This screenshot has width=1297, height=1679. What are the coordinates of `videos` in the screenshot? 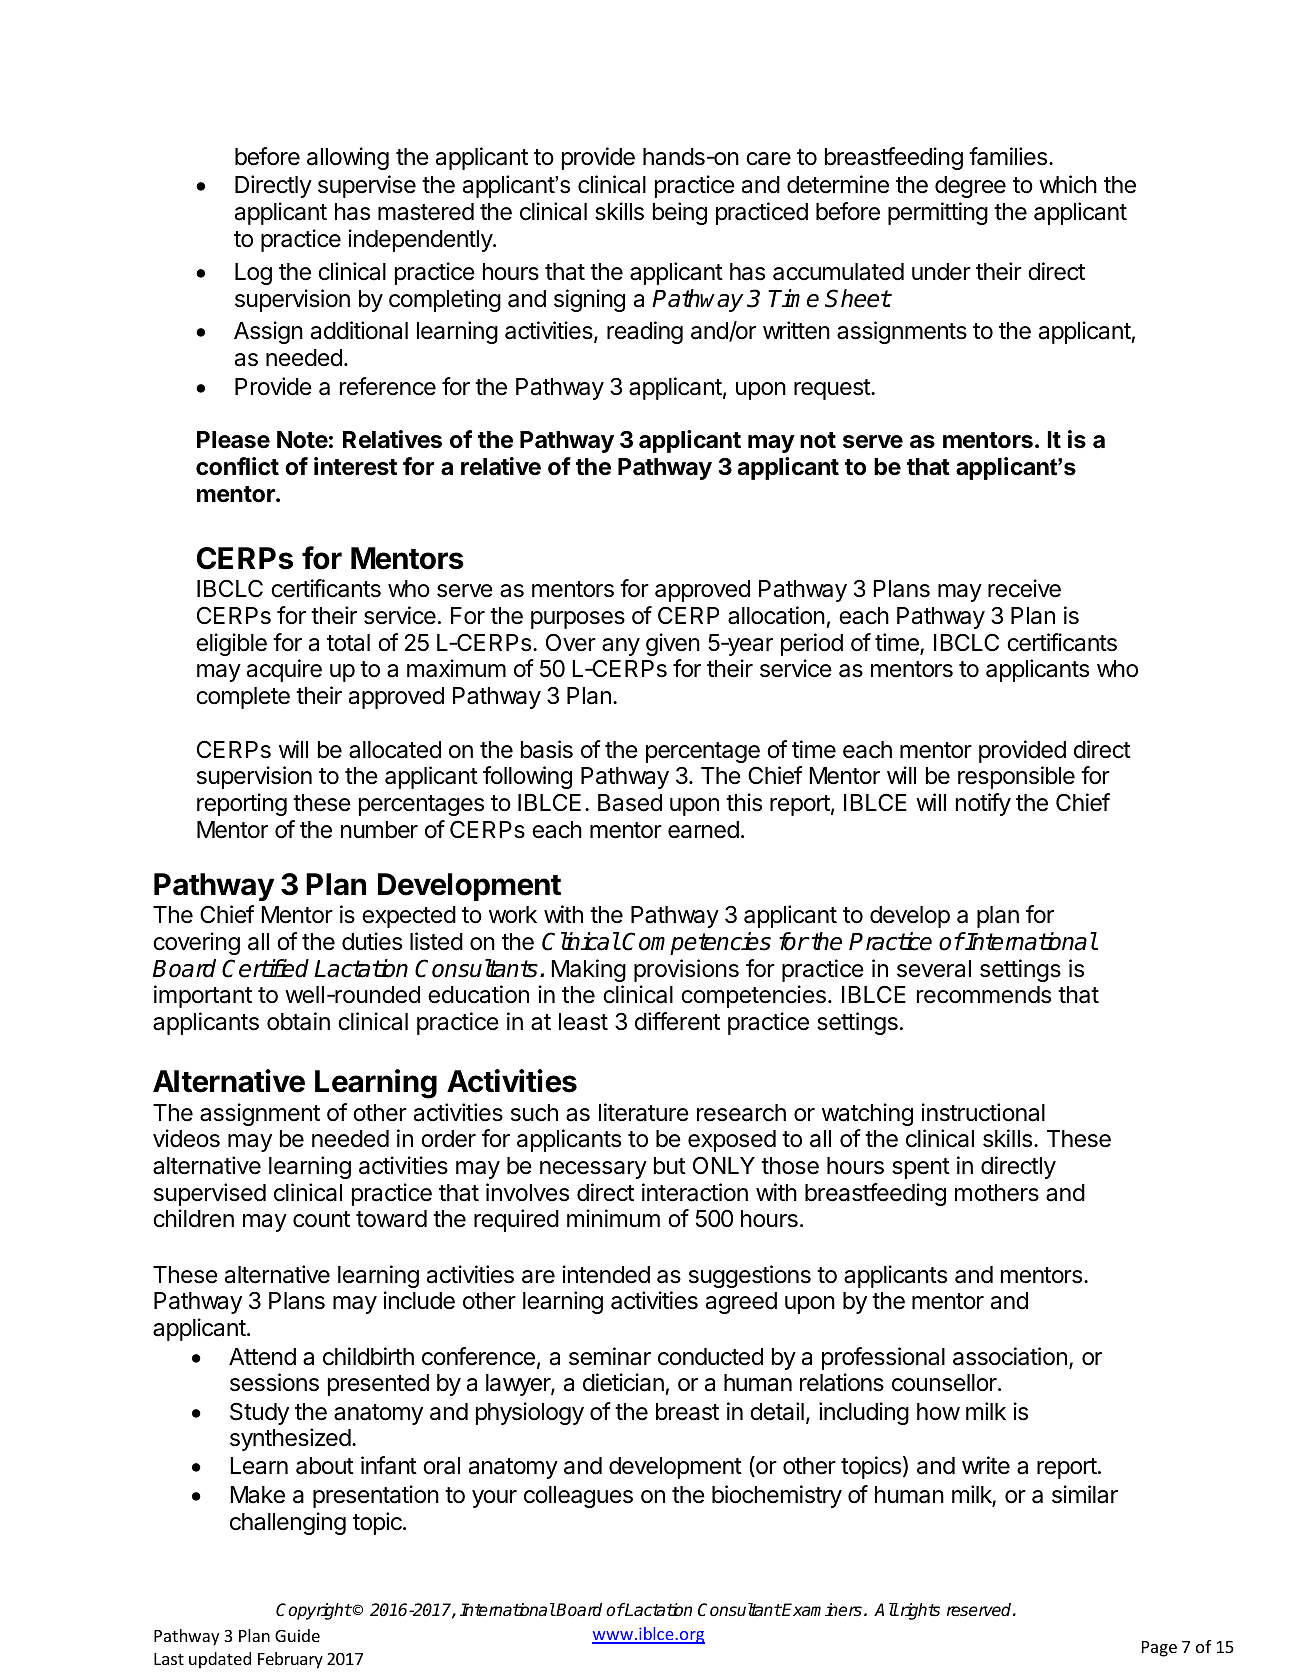 It's located at (186, 1138).
